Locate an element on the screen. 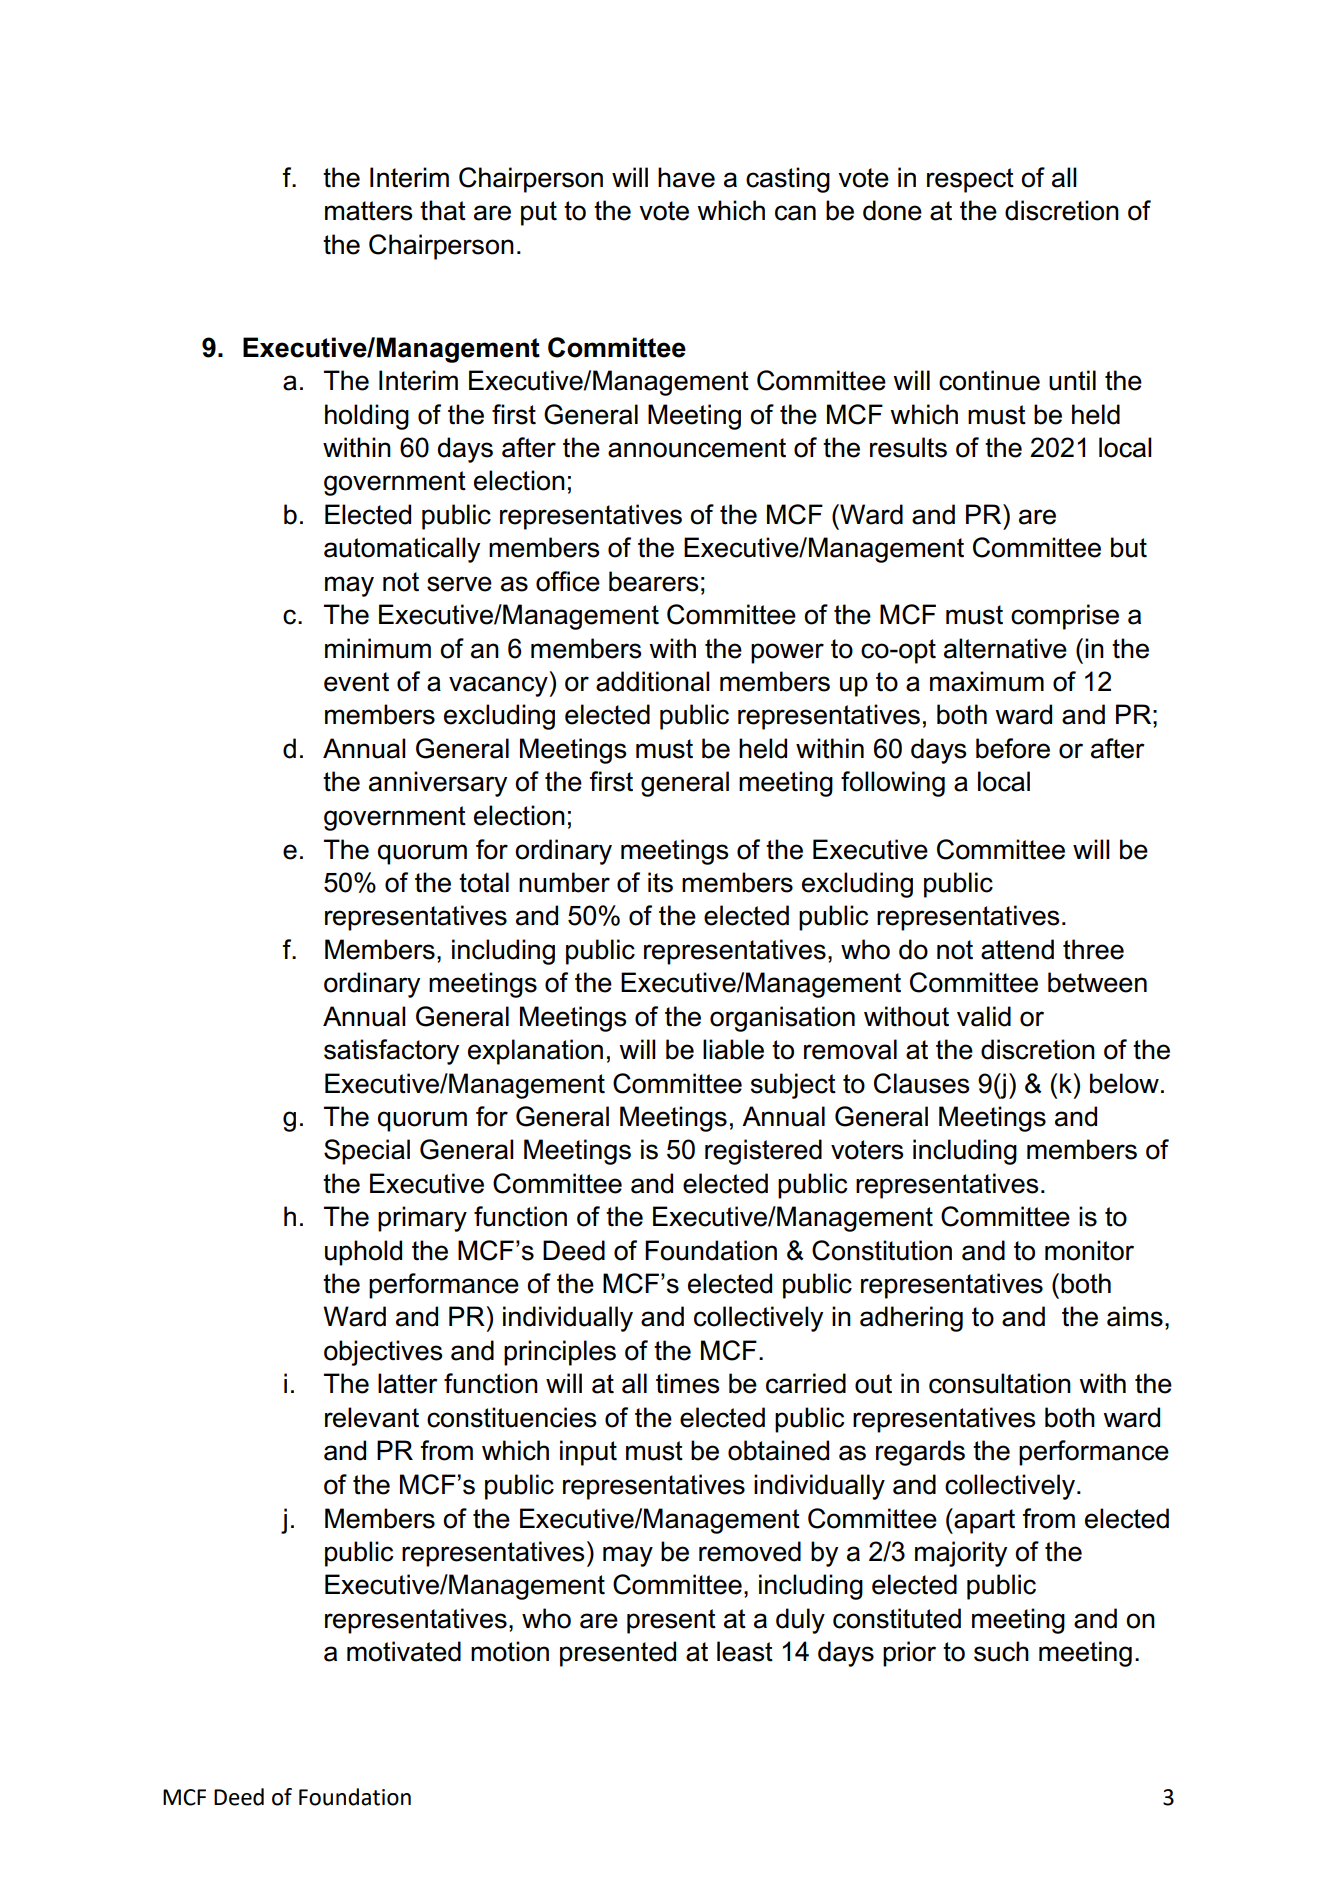  respect is located at coordinates (970, 180).
